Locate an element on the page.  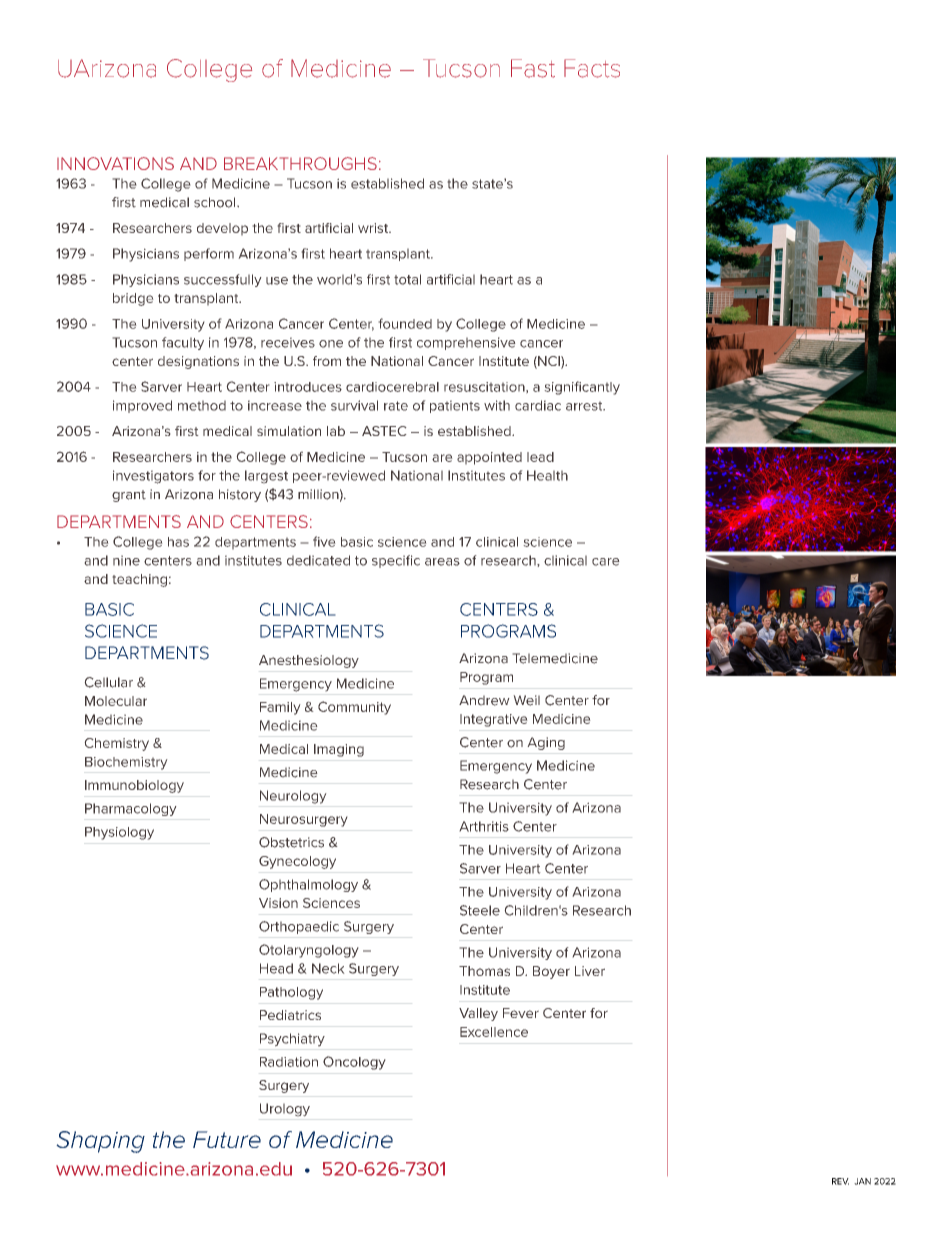
has is located at coordinates (178, 542).
